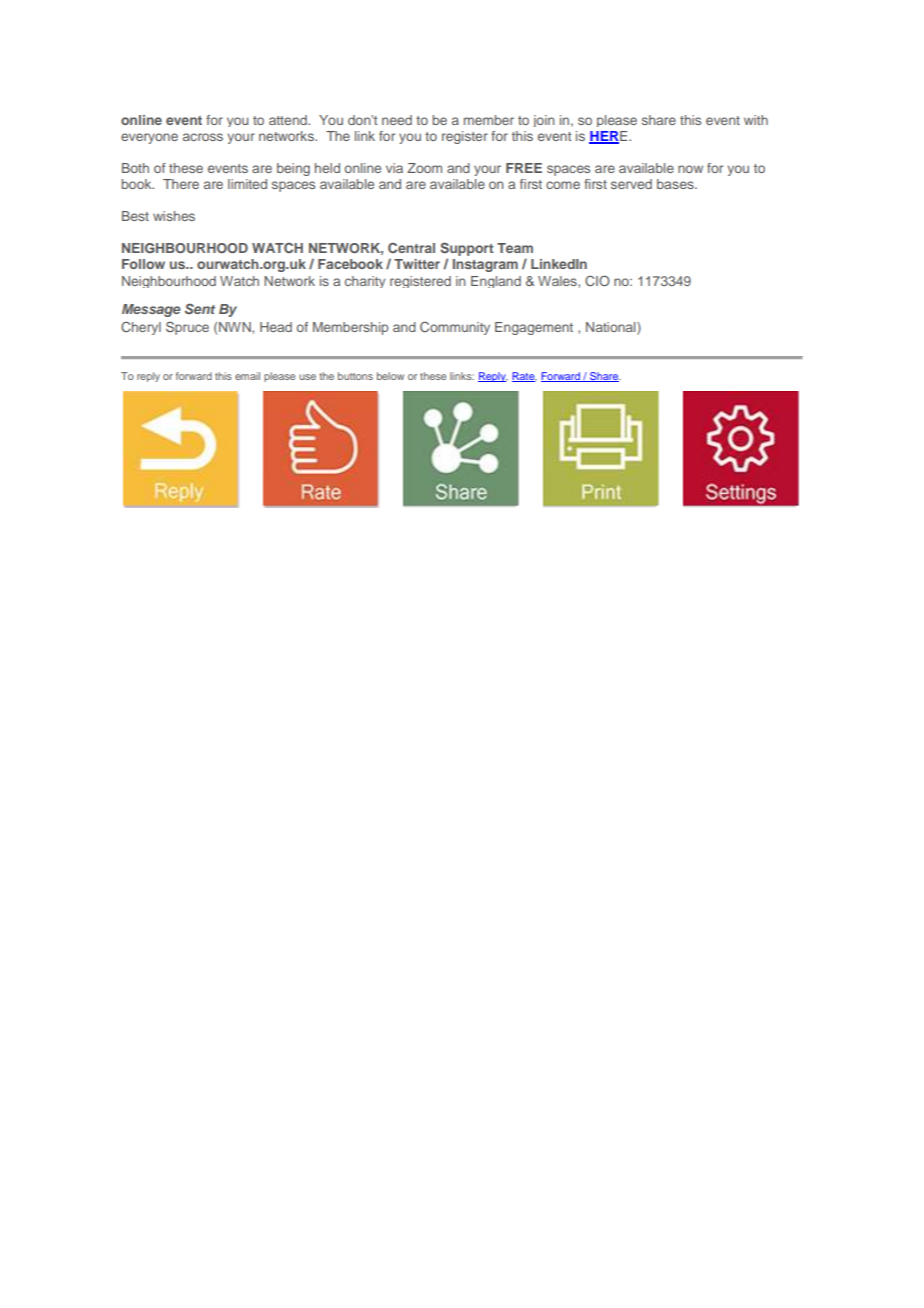 The image size is (924, 1308). Describe the element at coordinates (397, 120) in the page. I see `need` at that location.
